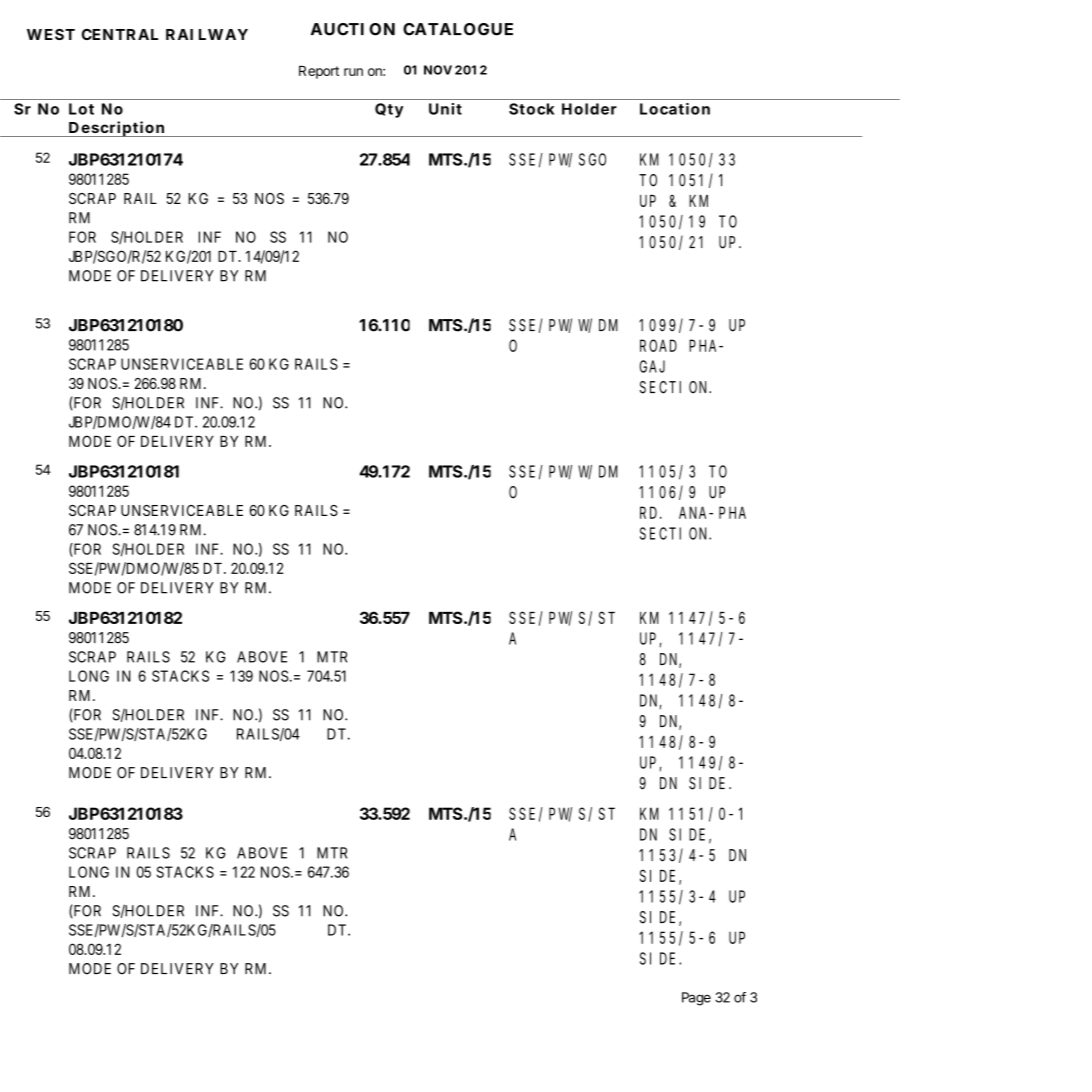 This screenshot has height=1092, width=1092. What do you see at coordinates (120, 34) in the screenshot?
I see `CENTRAL` at bounding box center [120, 34].
